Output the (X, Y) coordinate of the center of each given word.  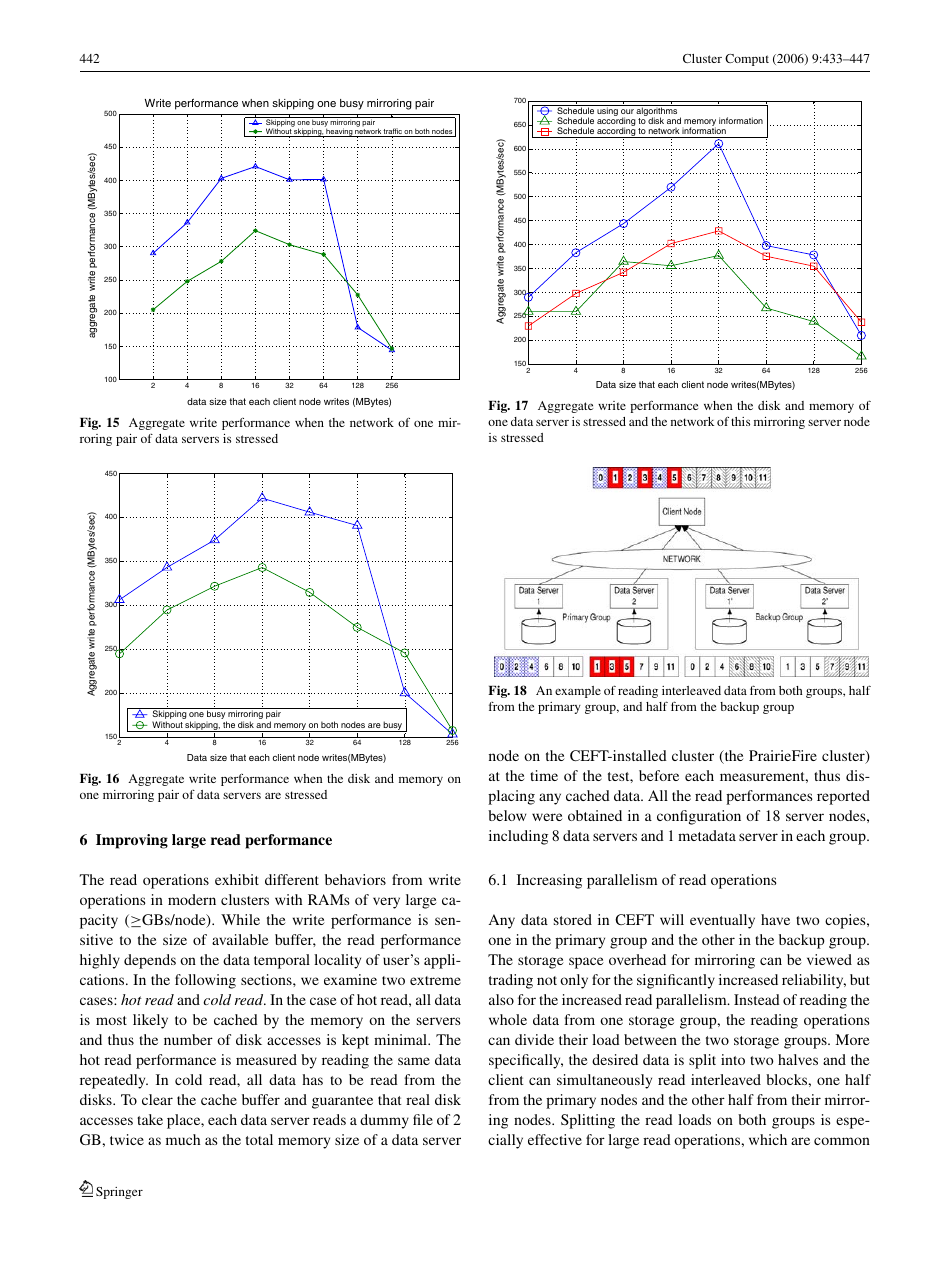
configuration (699, 817)
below (507, 815)
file (423, 1119)
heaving (339, 131)
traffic (393, 132)
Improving (132, 841)
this (740, 421)
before (659, 775)
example (578, 692)
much (183, 1139)
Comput (747, 60)
